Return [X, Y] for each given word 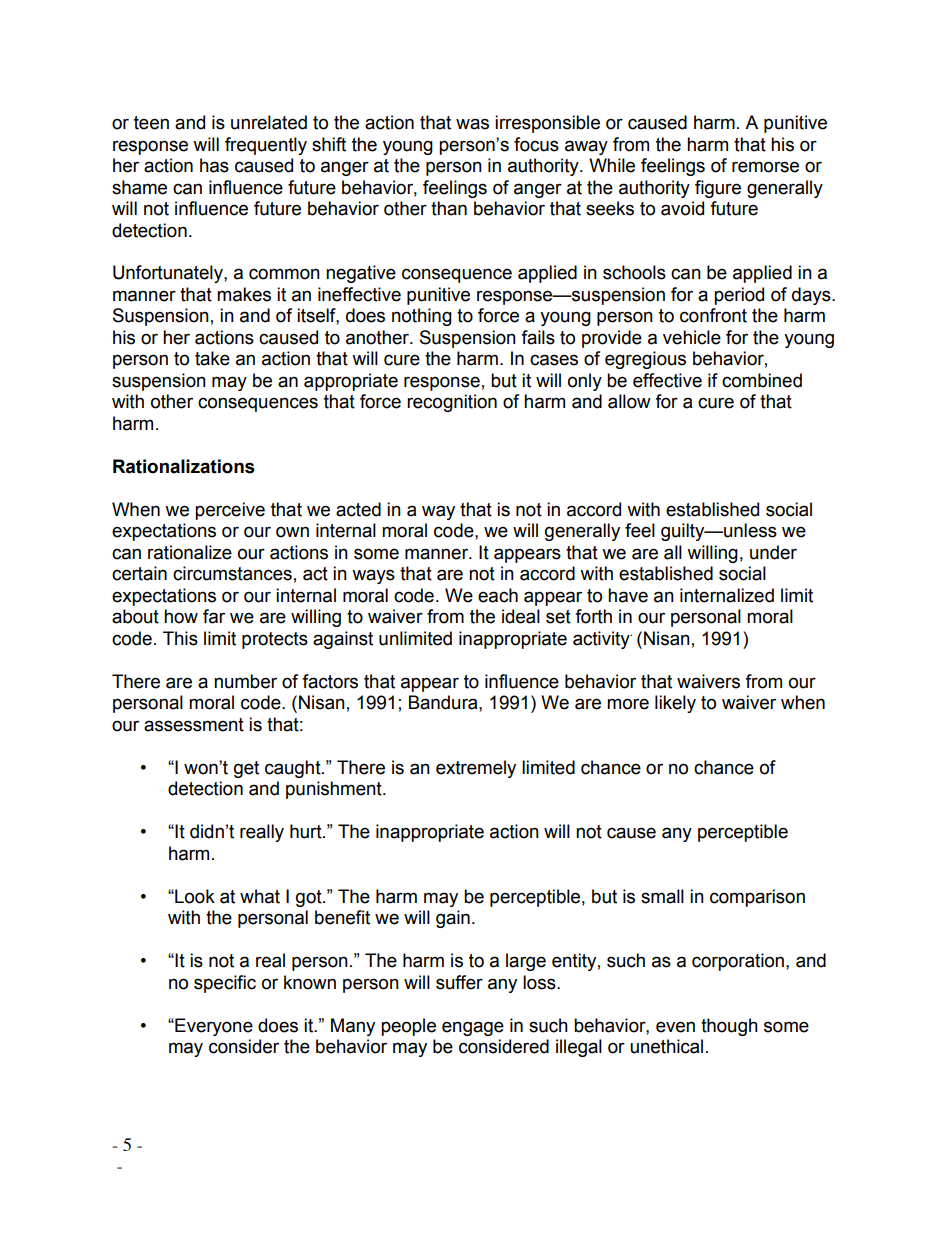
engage [473, 1028]
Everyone [213, 1027]
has [214, 165]
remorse [765, 167]
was [472, 124]
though [729, 1027]
